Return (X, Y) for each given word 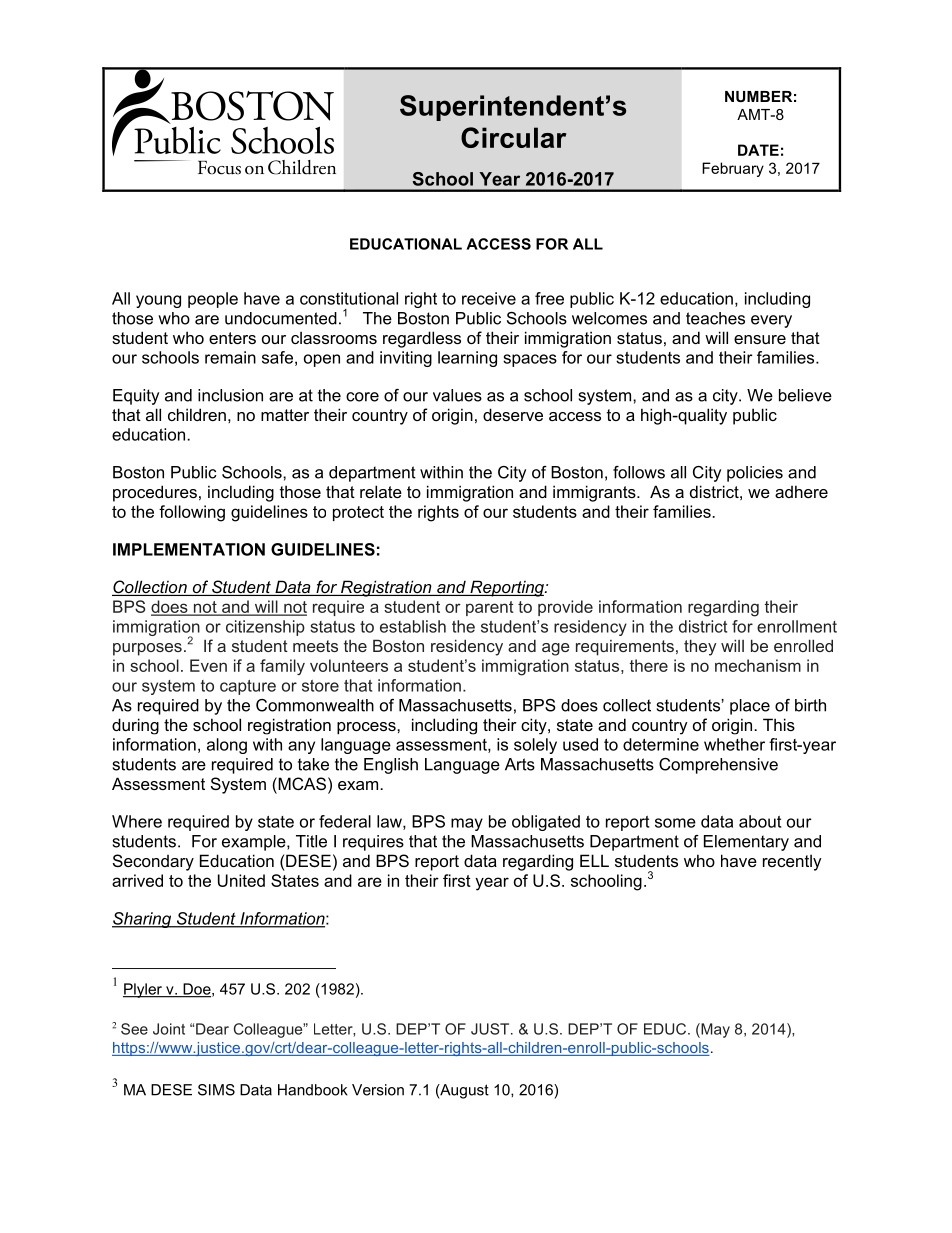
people (213, 300)
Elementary (746, 843)
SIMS (216, 1090)
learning (467, 359)
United (241, 880)
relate (381, 491)
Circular (513, 137)
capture (248, 687)
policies (755, 474)
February (733, 169)
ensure (760, 339)
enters (232, 338)
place (750, 707)
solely (535, 746)
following (192, 513)
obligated (546, 823)
